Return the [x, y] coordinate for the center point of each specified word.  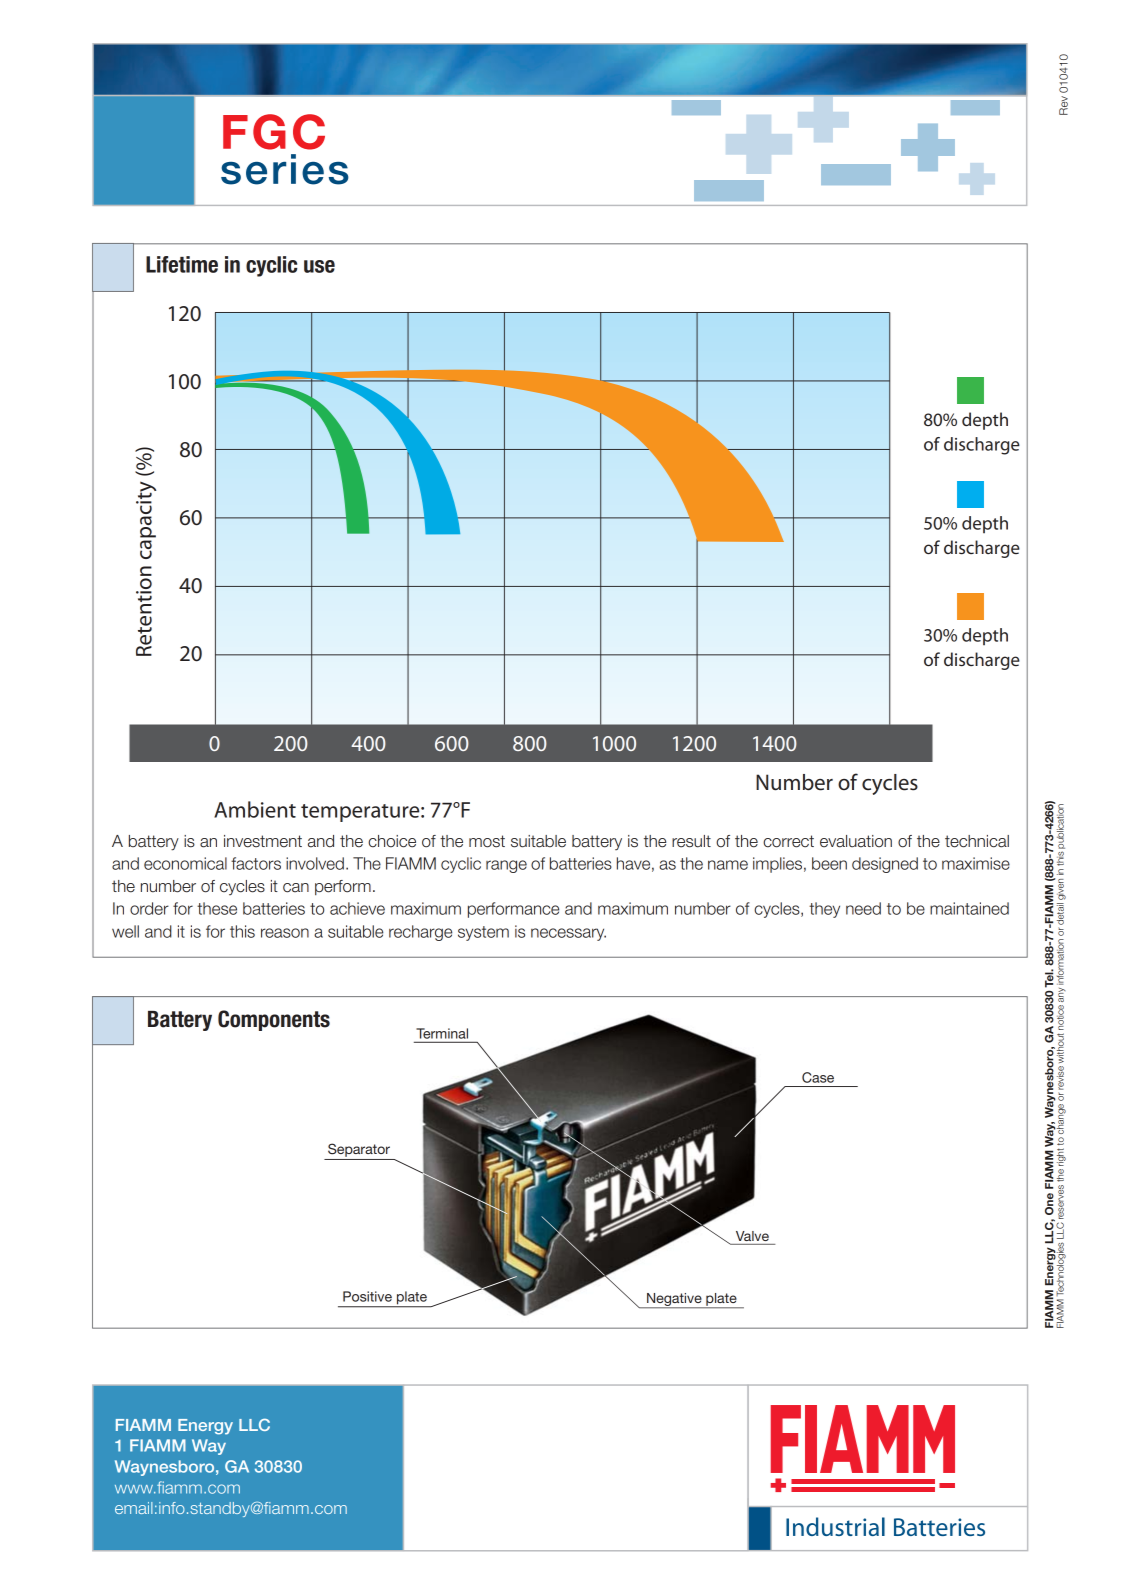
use [319, 266]
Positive [367, 1296]
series [285, 169]
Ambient [255, 809]
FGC [274, 132]
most [487, 841]
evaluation [856, 841]
